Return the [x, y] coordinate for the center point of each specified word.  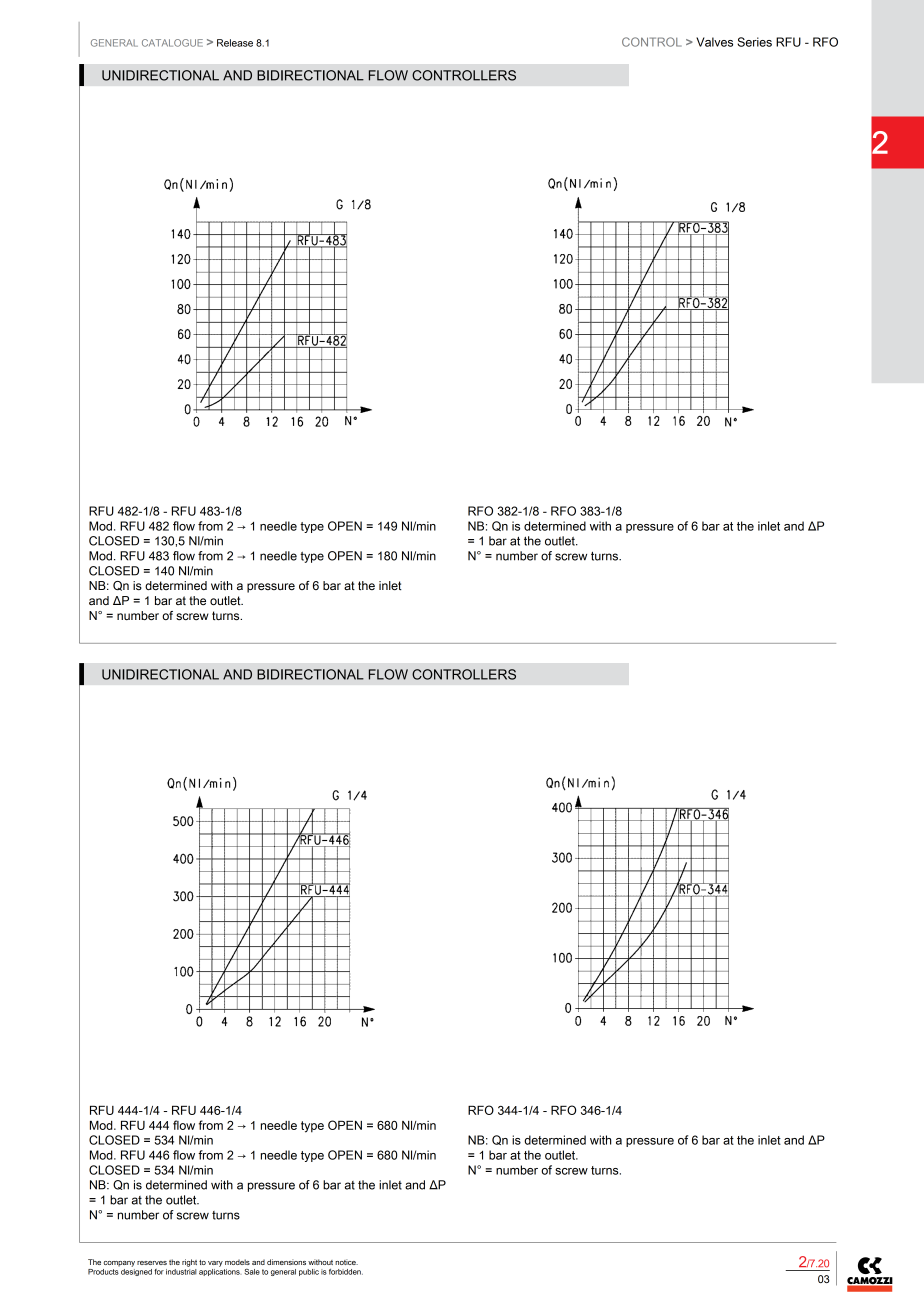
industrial [181, 1270]
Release [235, 43]
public [309, 1272]
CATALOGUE [172, 43]
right [189, 1263]
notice [346, 1262]
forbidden [346, 1272]
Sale [252, 1272]
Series [754, 42]
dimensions [286, 1262]
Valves [714, 42]
